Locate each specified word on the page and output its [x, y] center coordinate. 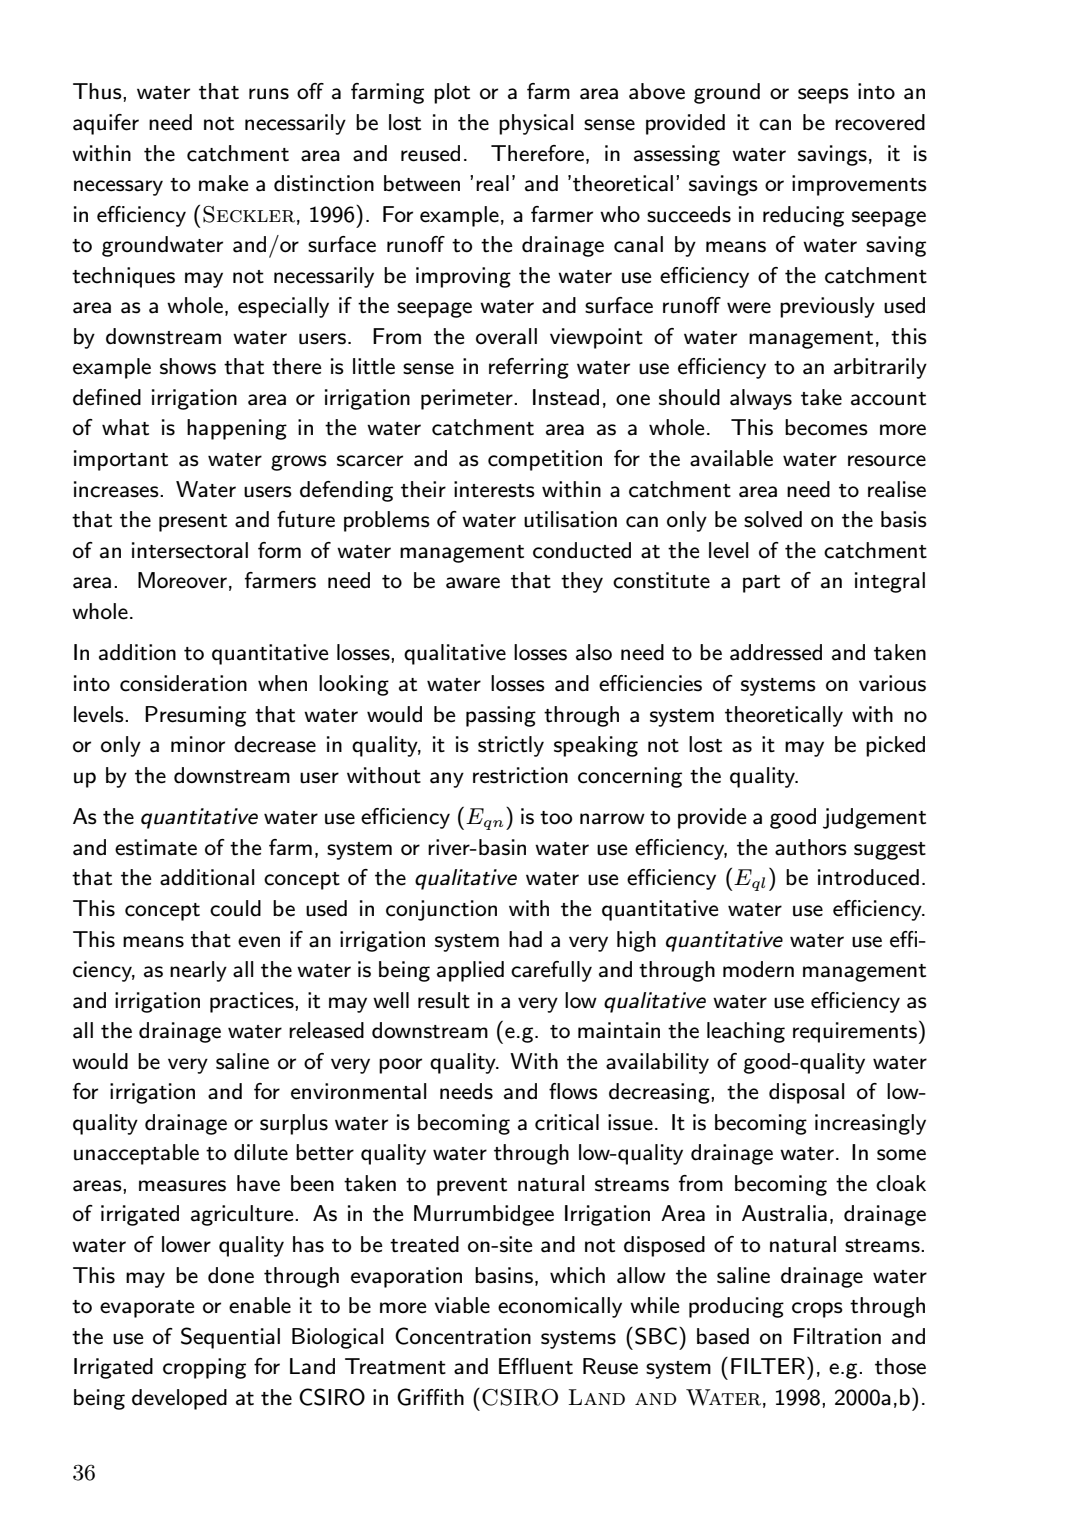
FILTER [769, 1365]
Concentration [463, 1336]
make [224, 183]
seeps [823, 96]
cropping [204, 1368]
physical [536, 124]
